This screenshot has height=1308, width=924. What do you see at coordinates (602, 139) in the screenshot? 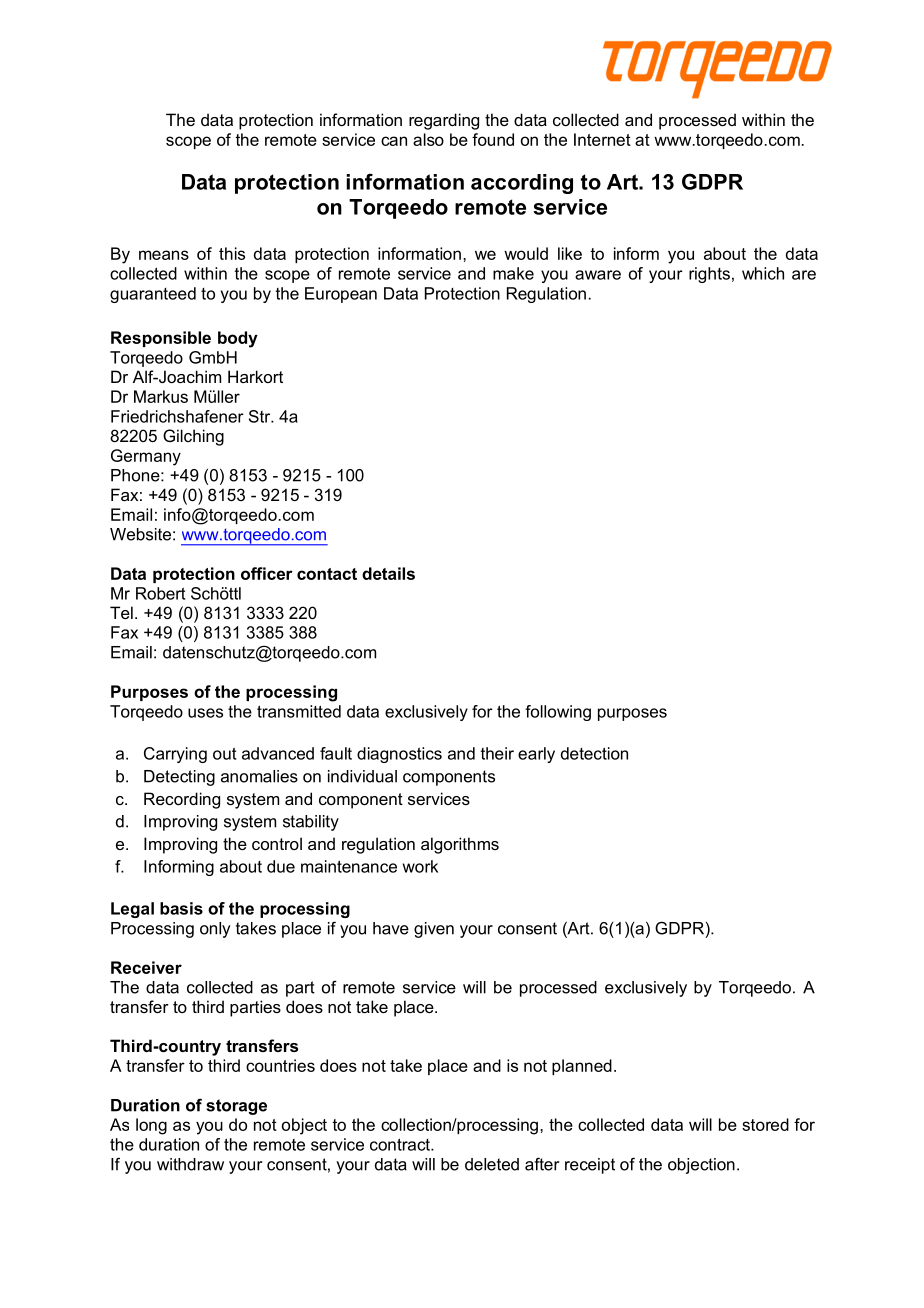
I see `Internet` at bounding box center [602, 139].
